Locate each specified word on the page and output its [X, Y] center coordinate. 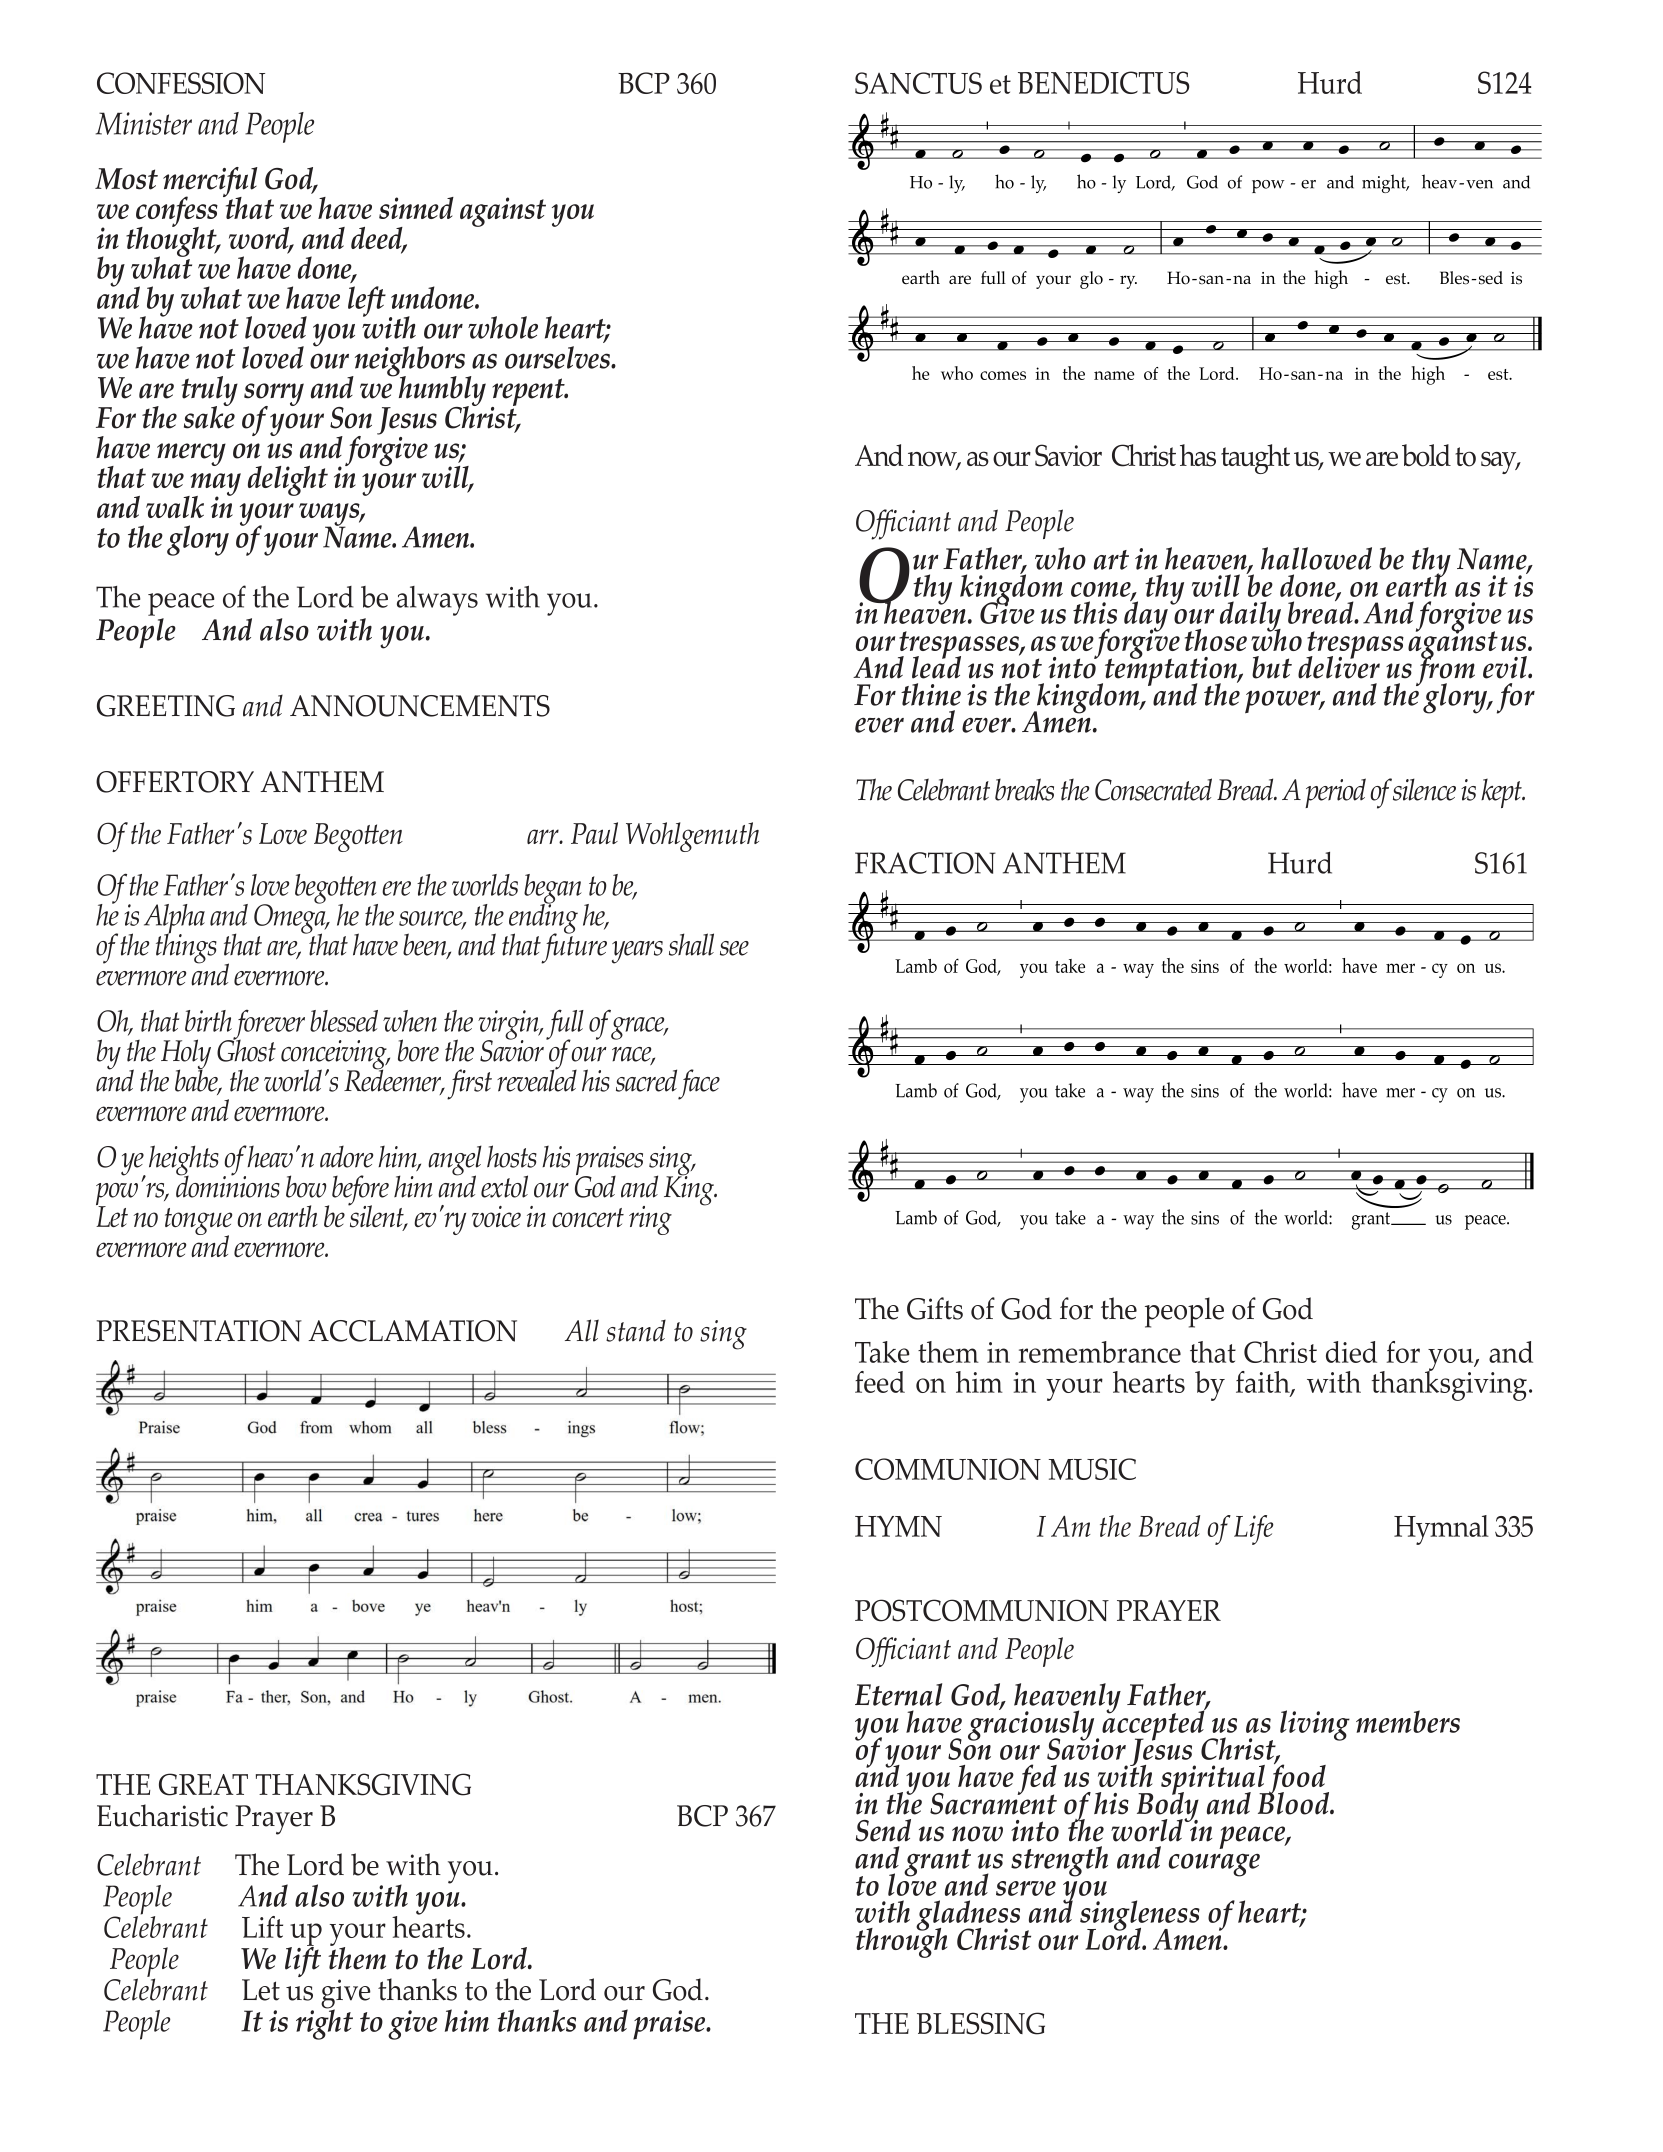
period [1335, 793]
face [699, 1084]
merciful [210, 183]
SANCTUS [918, 83]
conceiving [335, 1056]
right [324, 2023]
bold [1426, 455]
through [901, 1941]
